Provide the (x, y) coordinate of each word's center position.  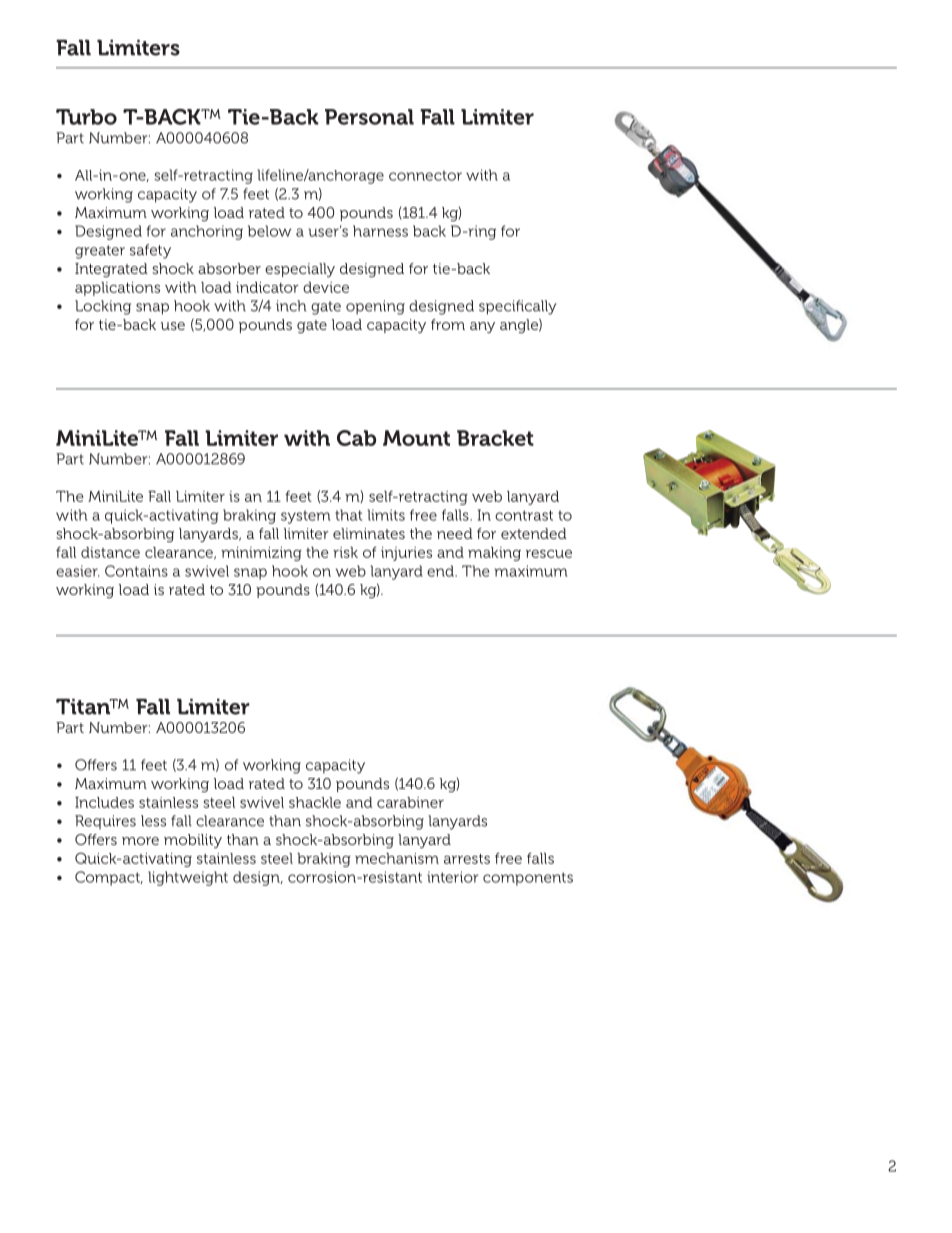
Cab (356, 438)
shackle (315, 802)
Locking (103, 307)
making (494, 554)
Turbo (86, 117)
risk (345, 552)
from (448, 324)
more (140, 841)
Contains (136, 571)
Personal (369, 117)
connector (425, 175)
